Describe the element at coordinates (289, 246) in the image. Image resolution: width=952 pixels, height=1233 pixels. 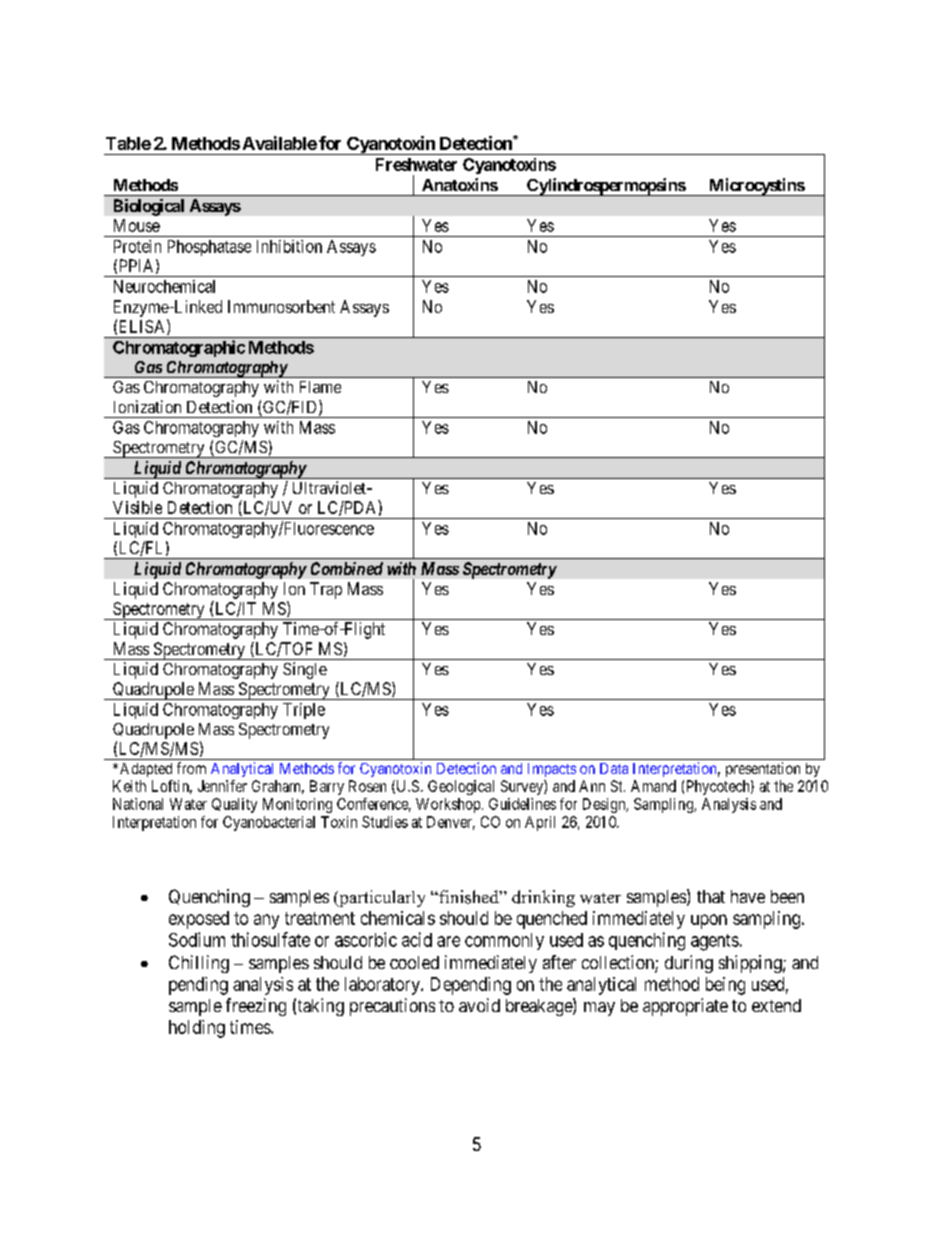
I see `Inhibition` at that location.
